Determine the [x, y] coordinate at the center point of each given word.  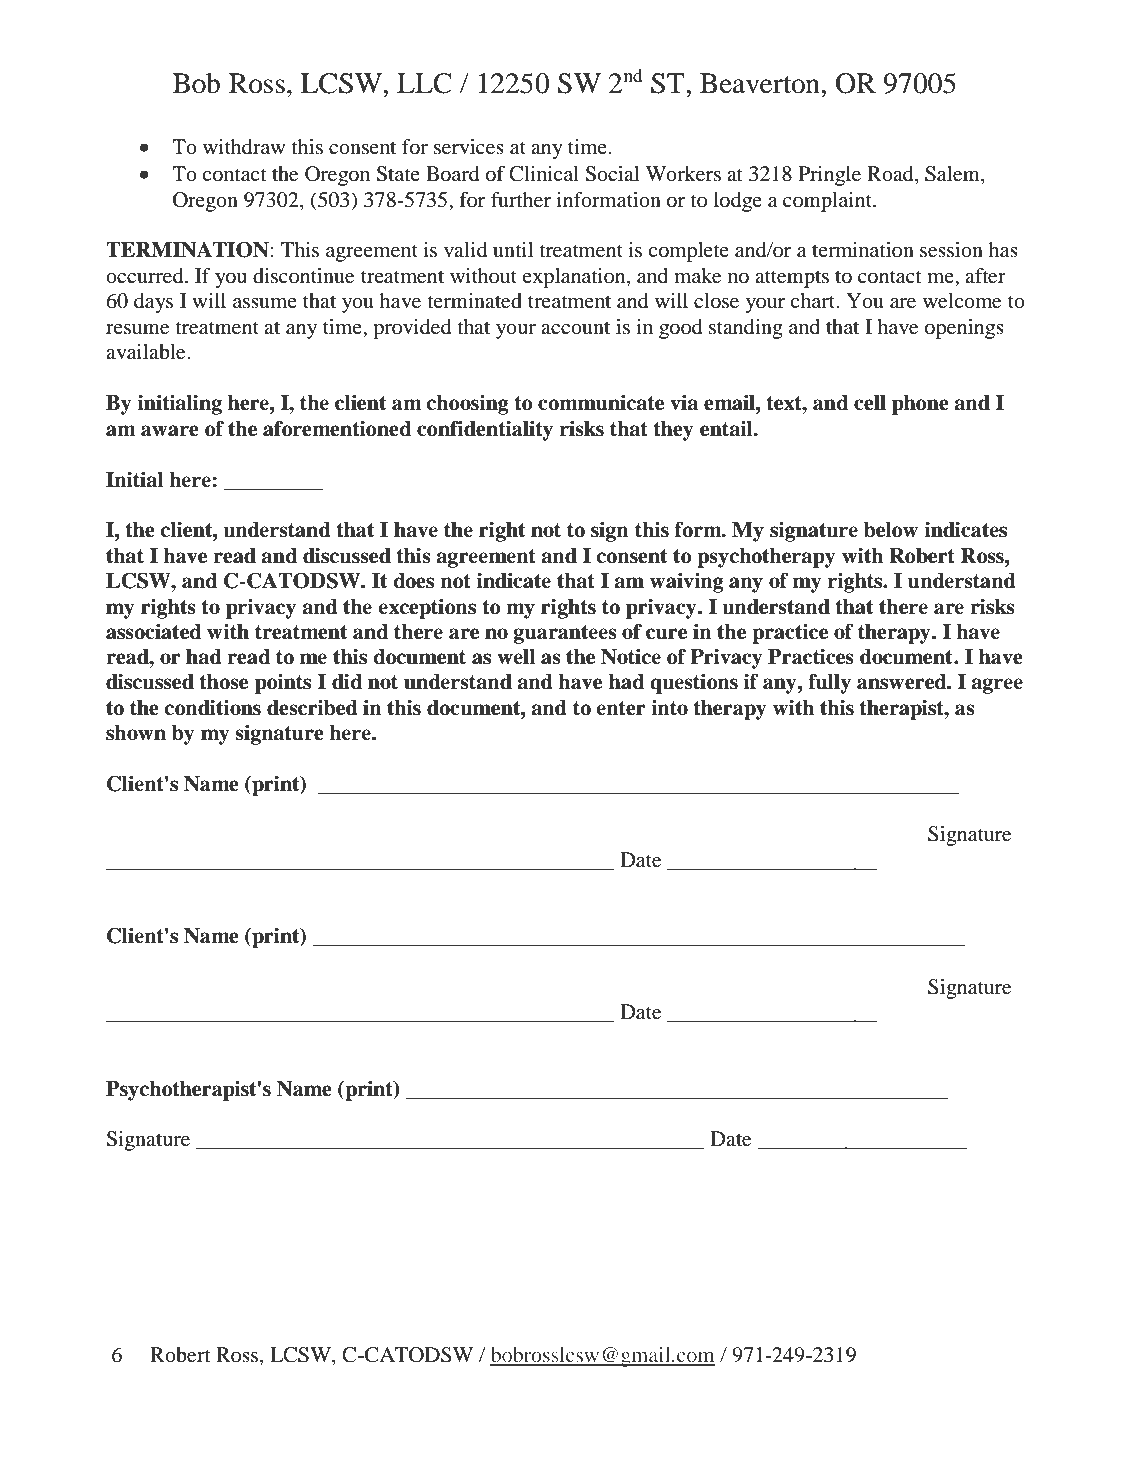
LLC [424, 83]
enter [621, 708]
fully [829, 683]
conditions [212, 707]
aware [170, 431]
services [469, 147]
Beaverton [761, 83]
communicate [601, 403]
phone [920, 405]
